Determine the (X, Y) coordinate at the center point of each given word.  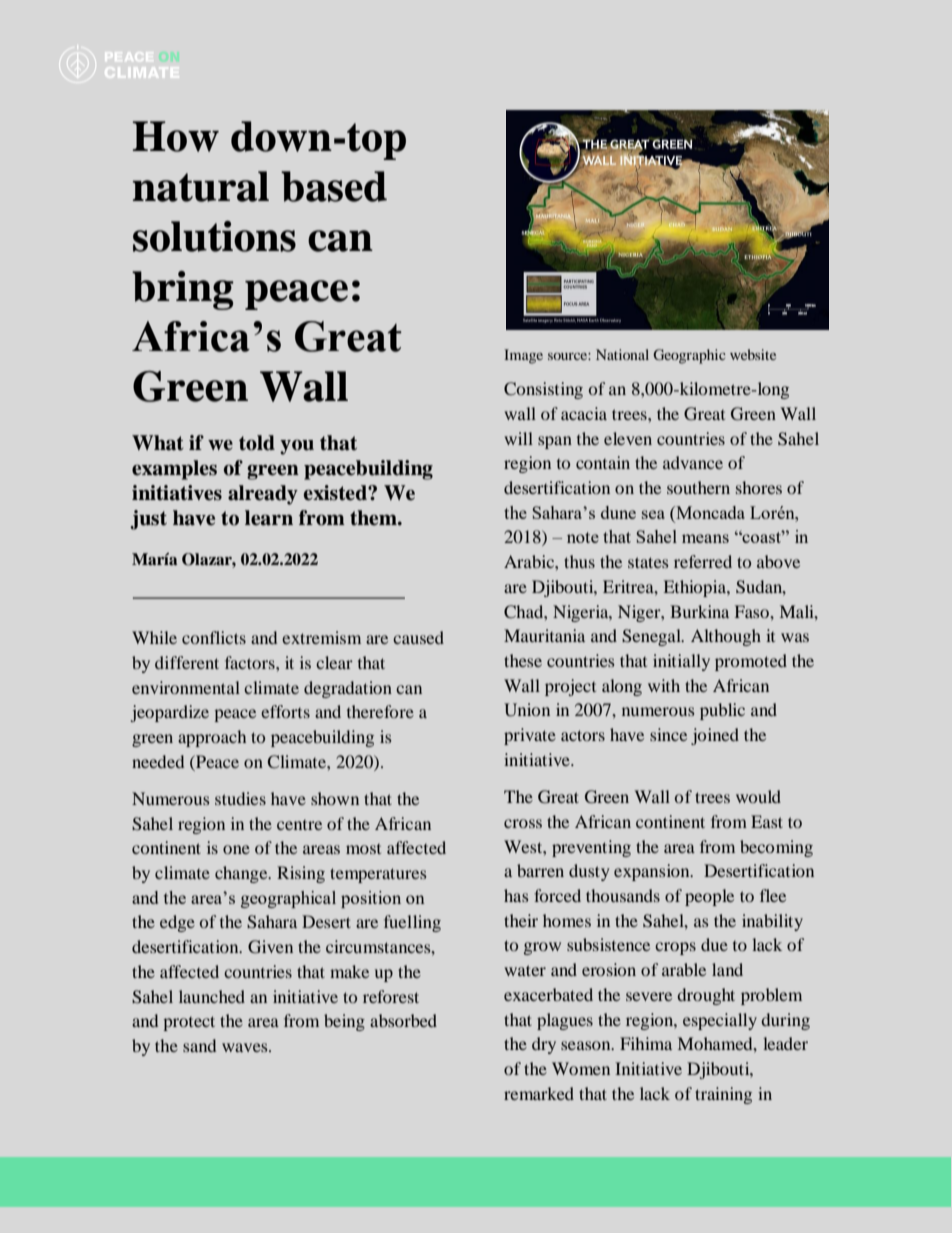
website (753, 354)
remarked (539, 1093)
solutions (214, 236)
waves (246, 1047)
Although (726, 637)
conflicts (214, 637)
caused (418, 637)
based (334, 186)
